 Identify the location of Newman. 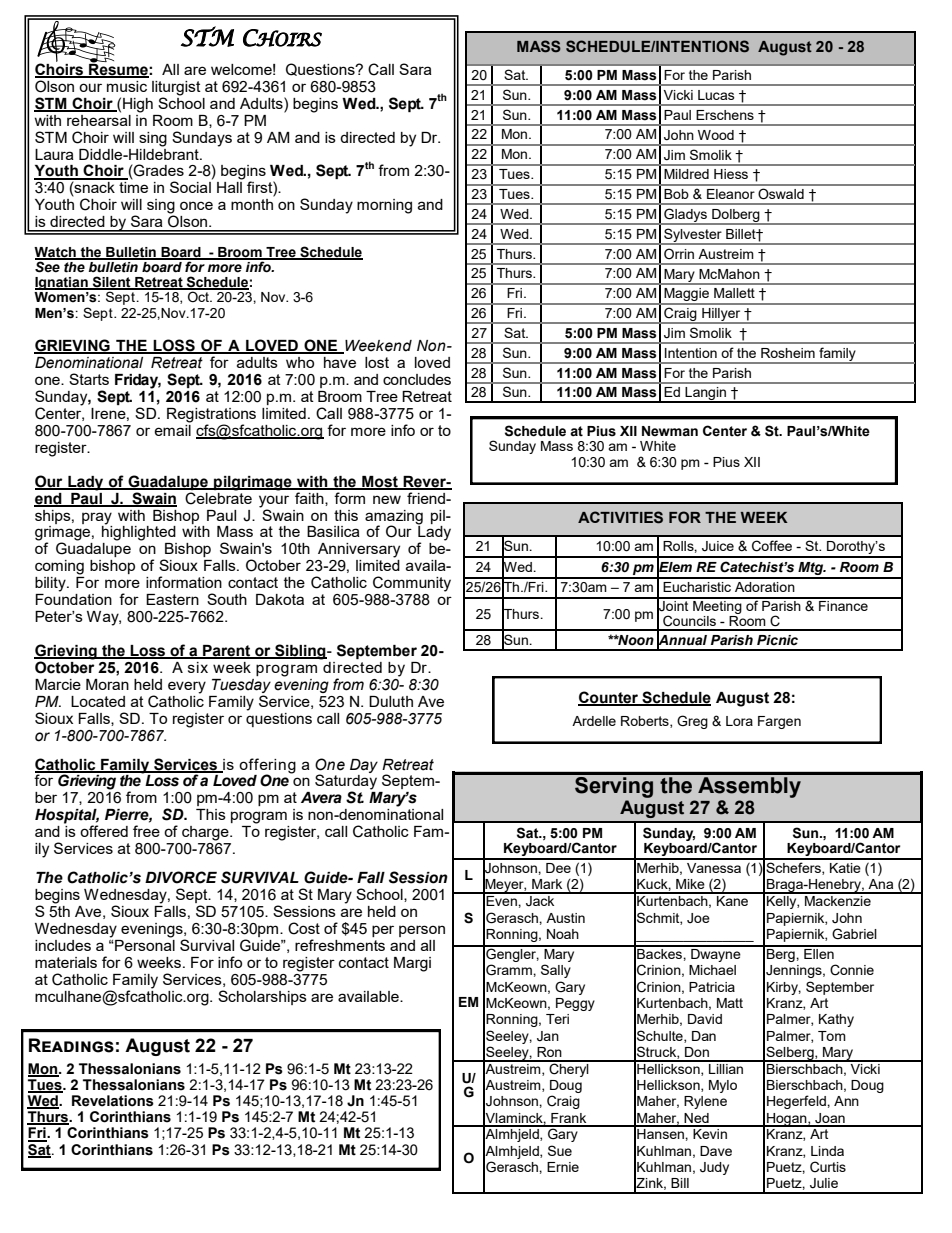
(670, 431).
